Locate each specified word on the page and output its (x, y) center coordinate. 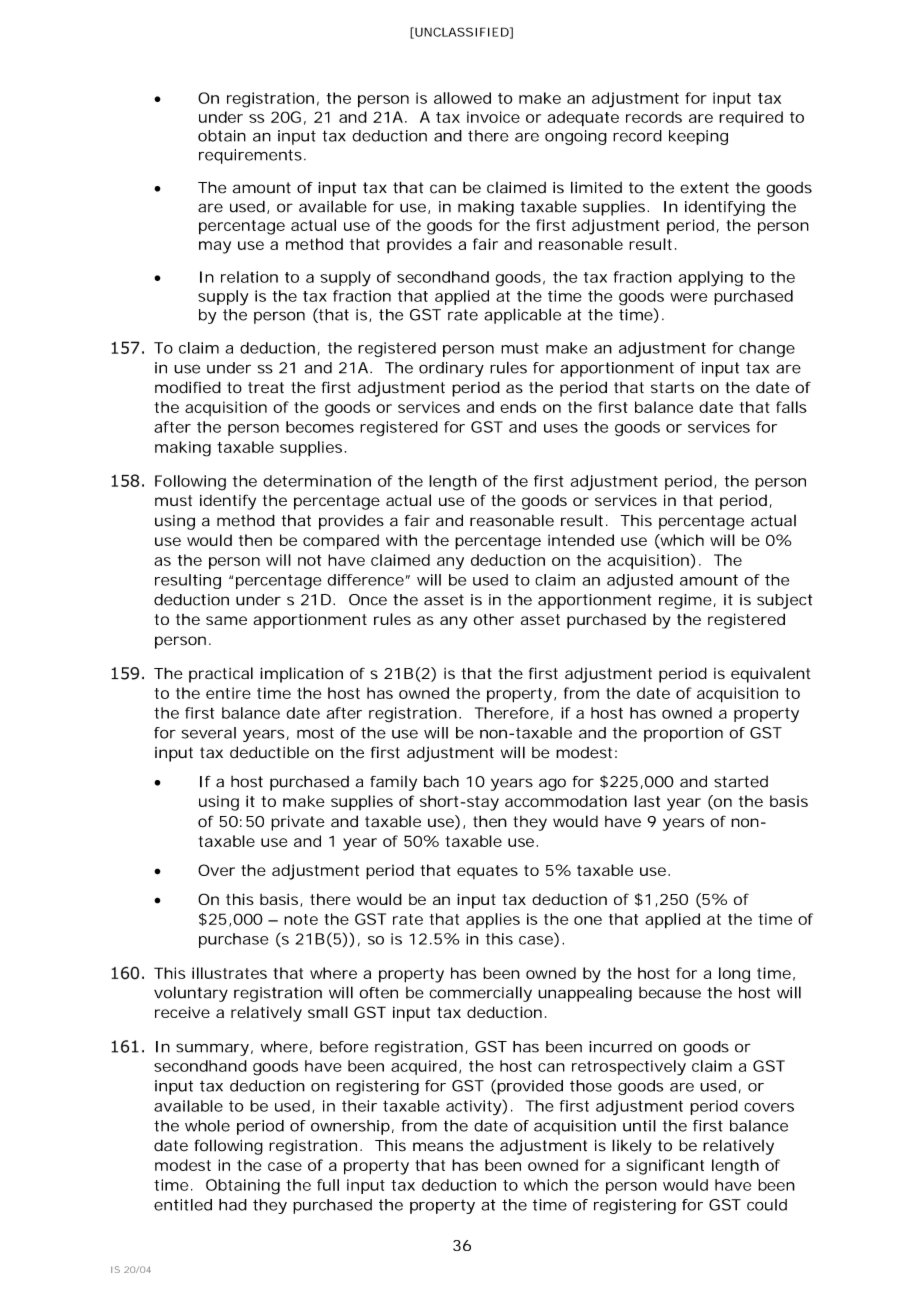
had (233, 1205)
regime (685, 601)
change (767, 349)
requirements (250, 156)
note (301, 919)
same (226, 620)
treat (266, 388)
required (751, 119)
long (734, 975)
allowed (462, 98)
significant (665, 1167)
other (493, 619)
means (438, 1147)
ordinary (451, 369)
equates (487, 872)
